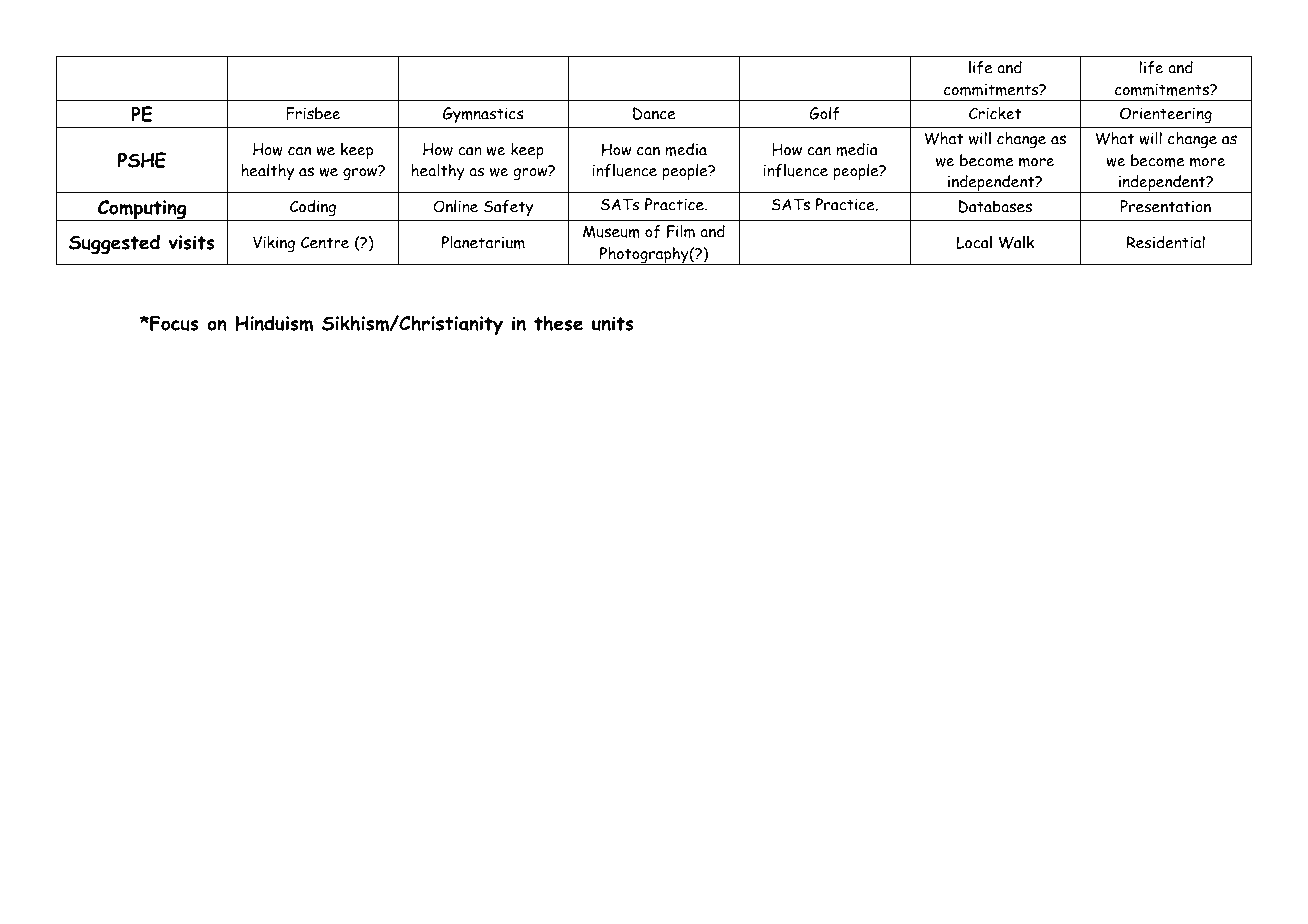 Image resolution: width=1308 pixels, height=924 pixels. What do you see at coordinates (613, 323) in the page?
I see `units` at bounding box center [613, 323].
